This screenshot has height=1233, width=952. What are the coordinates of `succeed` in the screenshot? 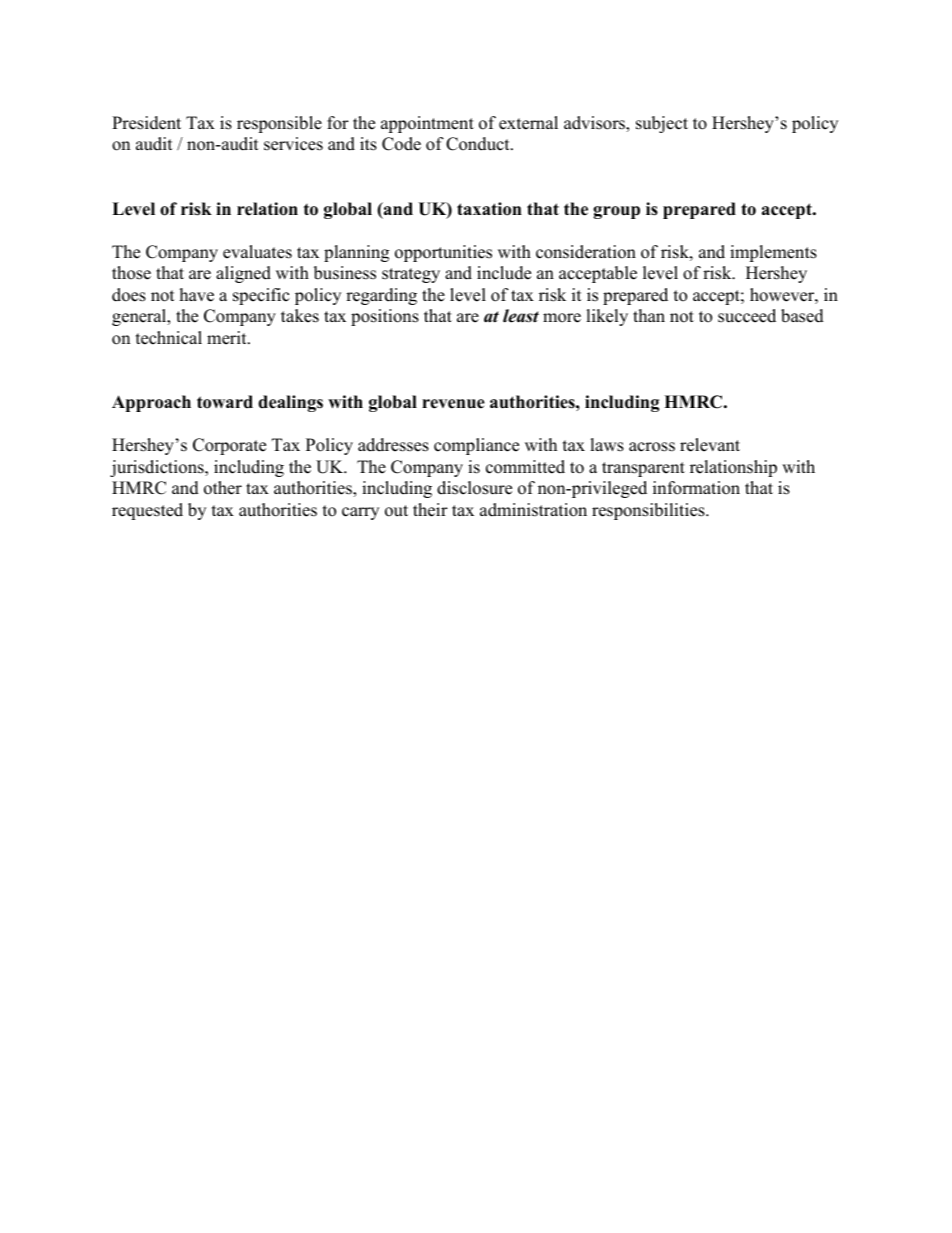 It's located at (747, 316).
